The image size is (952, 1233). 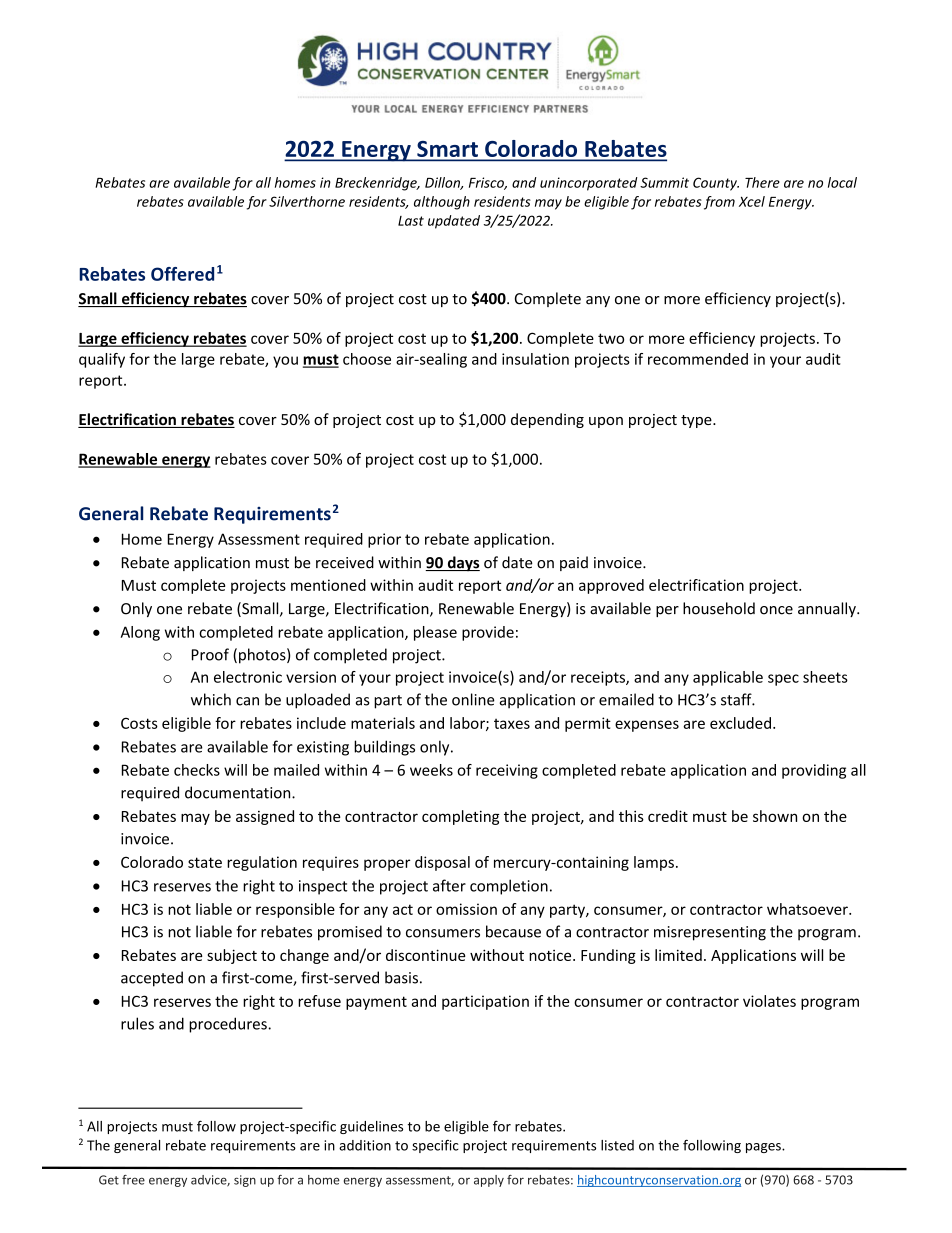 I want to click on although, so click(x=442, y=203).
